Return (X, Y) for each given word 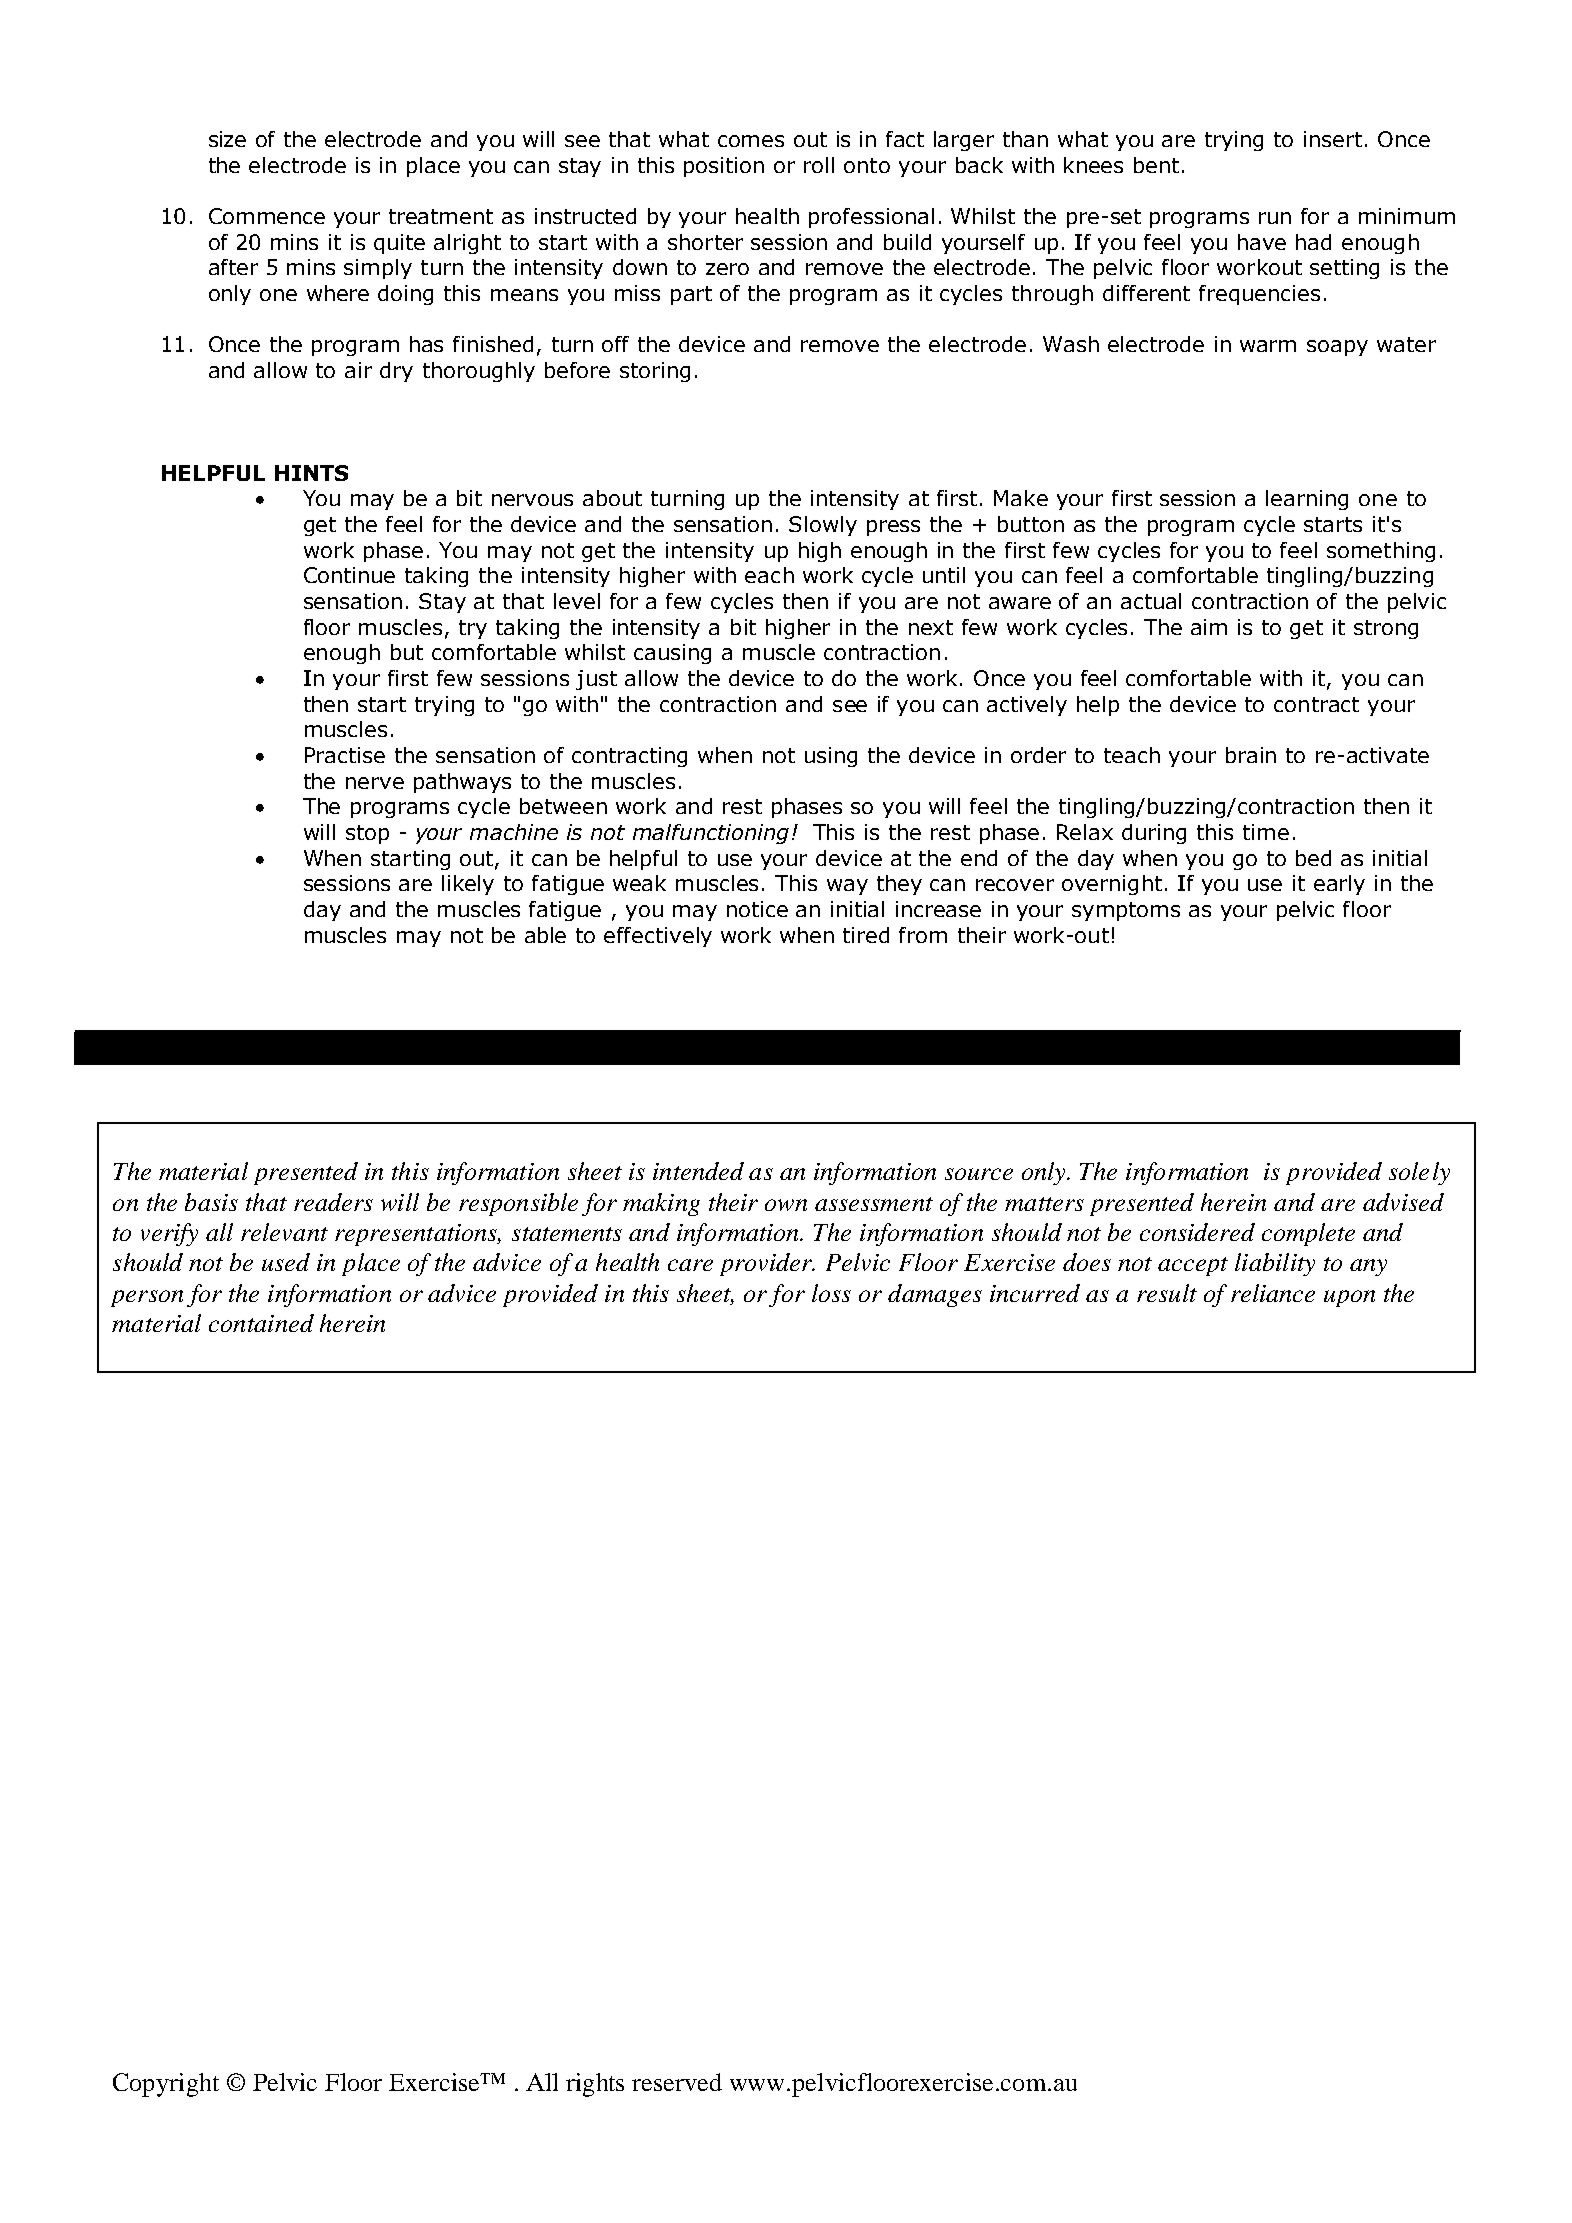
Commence (267, 216)
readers (333, 1202)
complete (1308, 1234)
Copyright (166, 2085)
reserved (677, 2082)
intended (698, 1171)
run (1275, 218)
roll (819, 165)
